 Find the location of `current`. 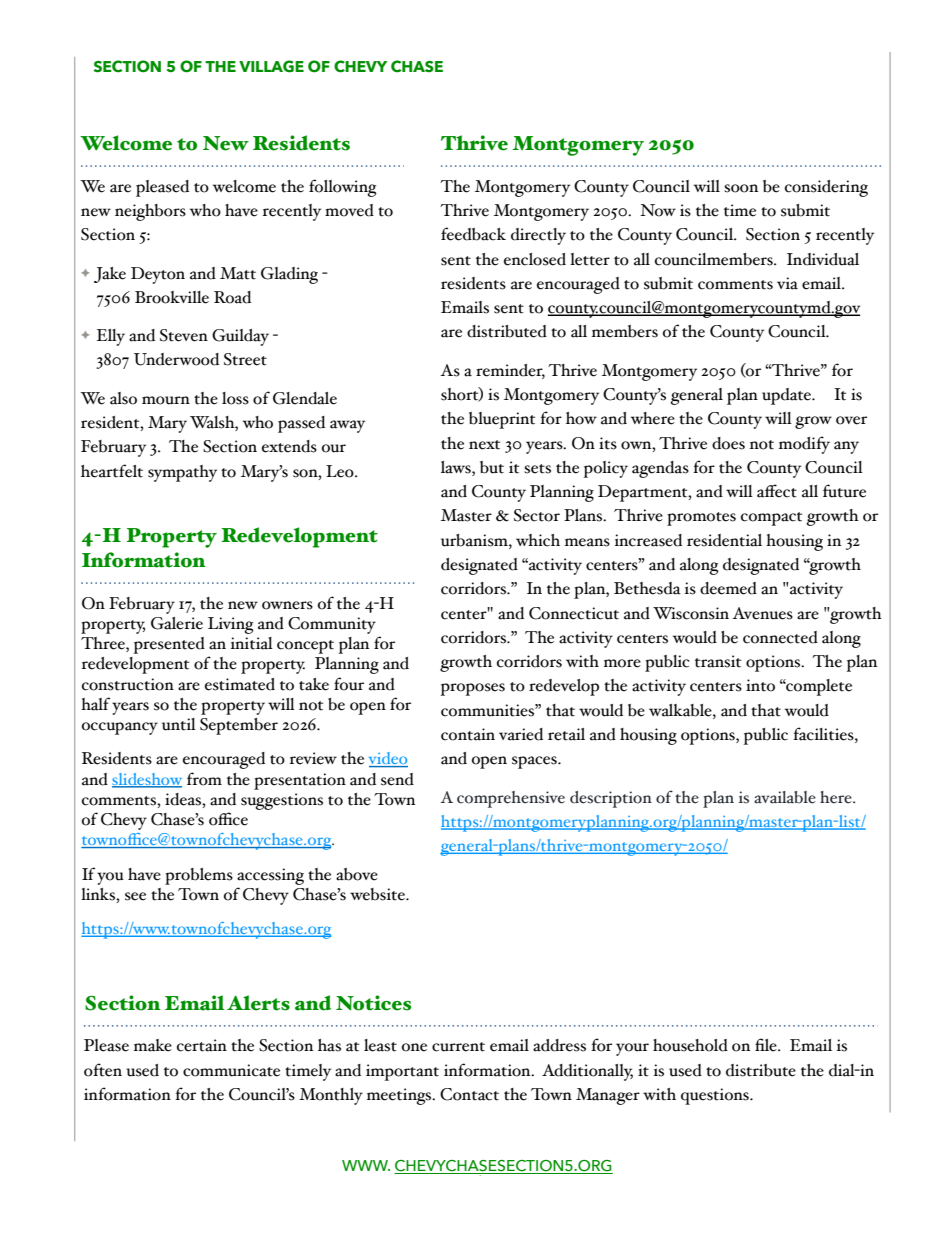

current is located at coordinates (458, 1047).
